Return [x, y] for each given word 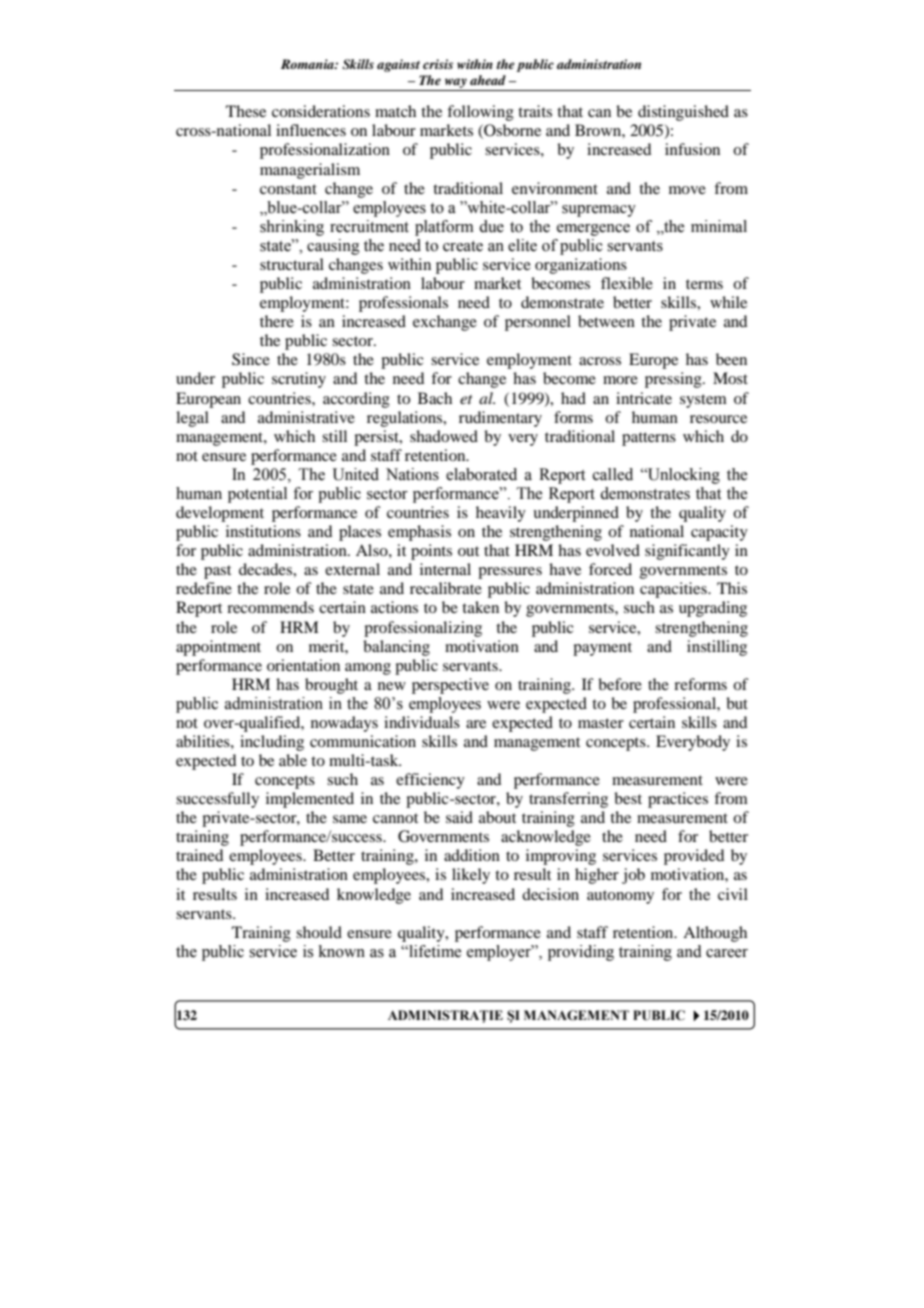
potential [257, 495]
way [456, 83]
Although [715, 934]
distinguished [683, 113]
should [319, 932]
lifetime [434, 951]
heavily [501, 514]
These [246, 111]
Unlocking [683, 476]
